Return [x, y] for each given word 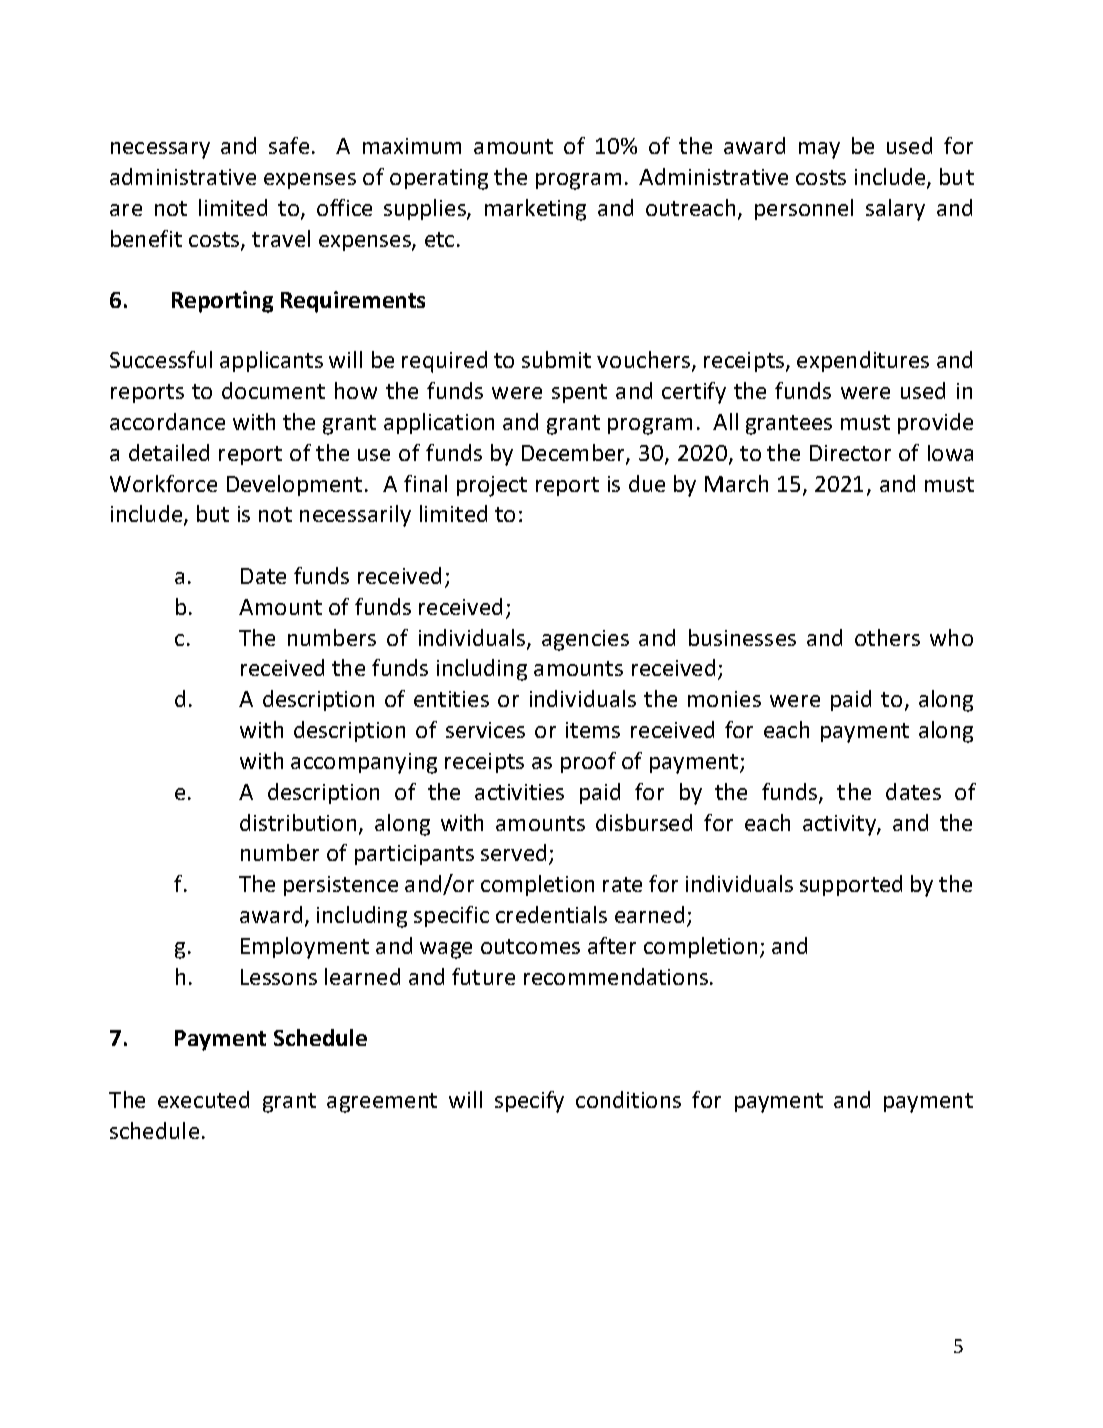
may [819, 150]
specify [529, 1102]
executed [203, 1099]
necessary [160, 150]
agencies [585, 640]
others [887, 637]
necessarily [355, 516]
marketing [535, 210]
